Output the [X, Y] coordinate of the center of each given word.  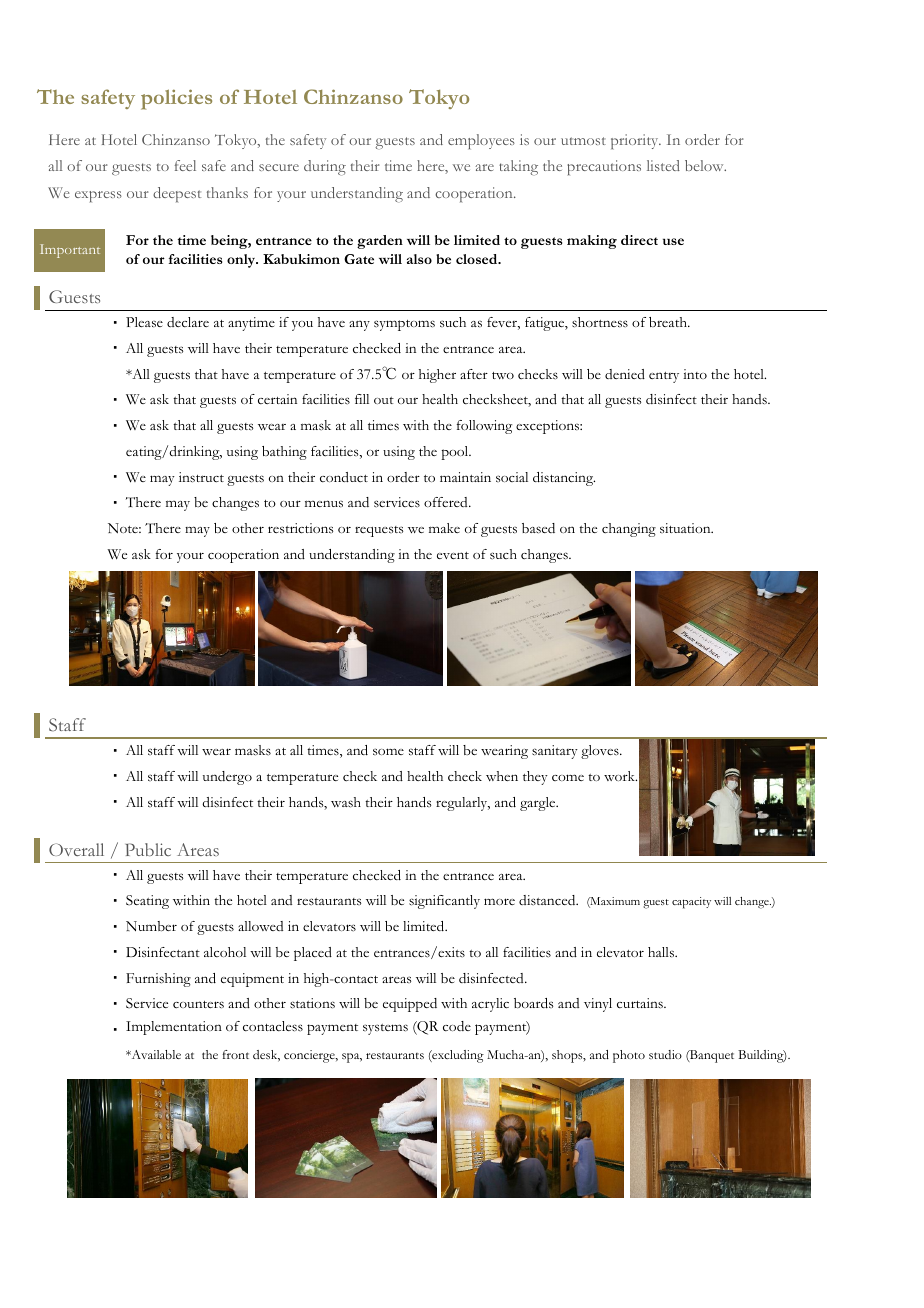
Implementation [174, 1028]
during [325, 168]
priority [636, 142]
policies [176, 99]
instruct [201, 477]
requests [379, 531]
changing [629, 530]
